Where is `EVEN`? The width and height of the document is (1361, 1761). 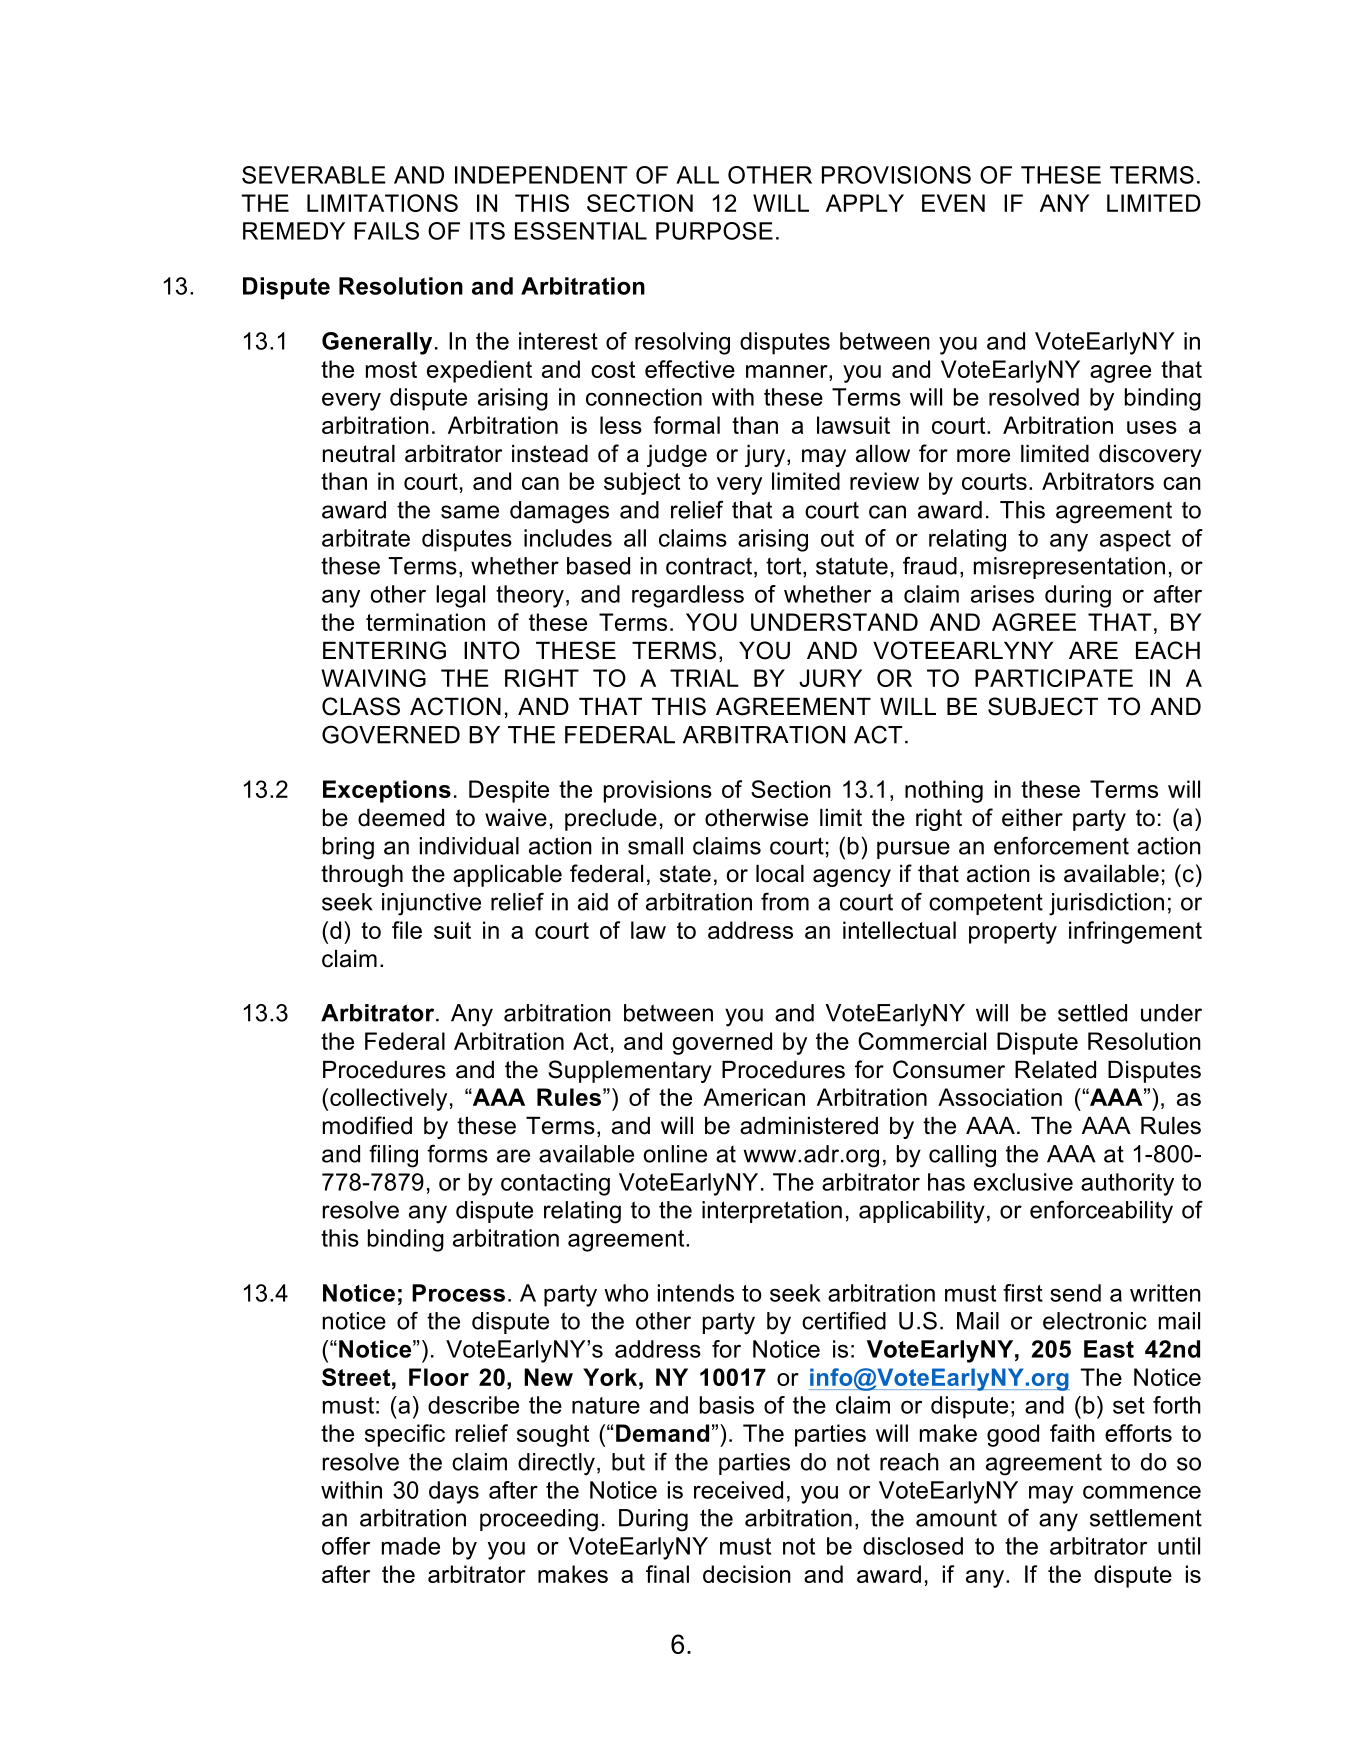 EVEN is located at coordinates (953, 203).
